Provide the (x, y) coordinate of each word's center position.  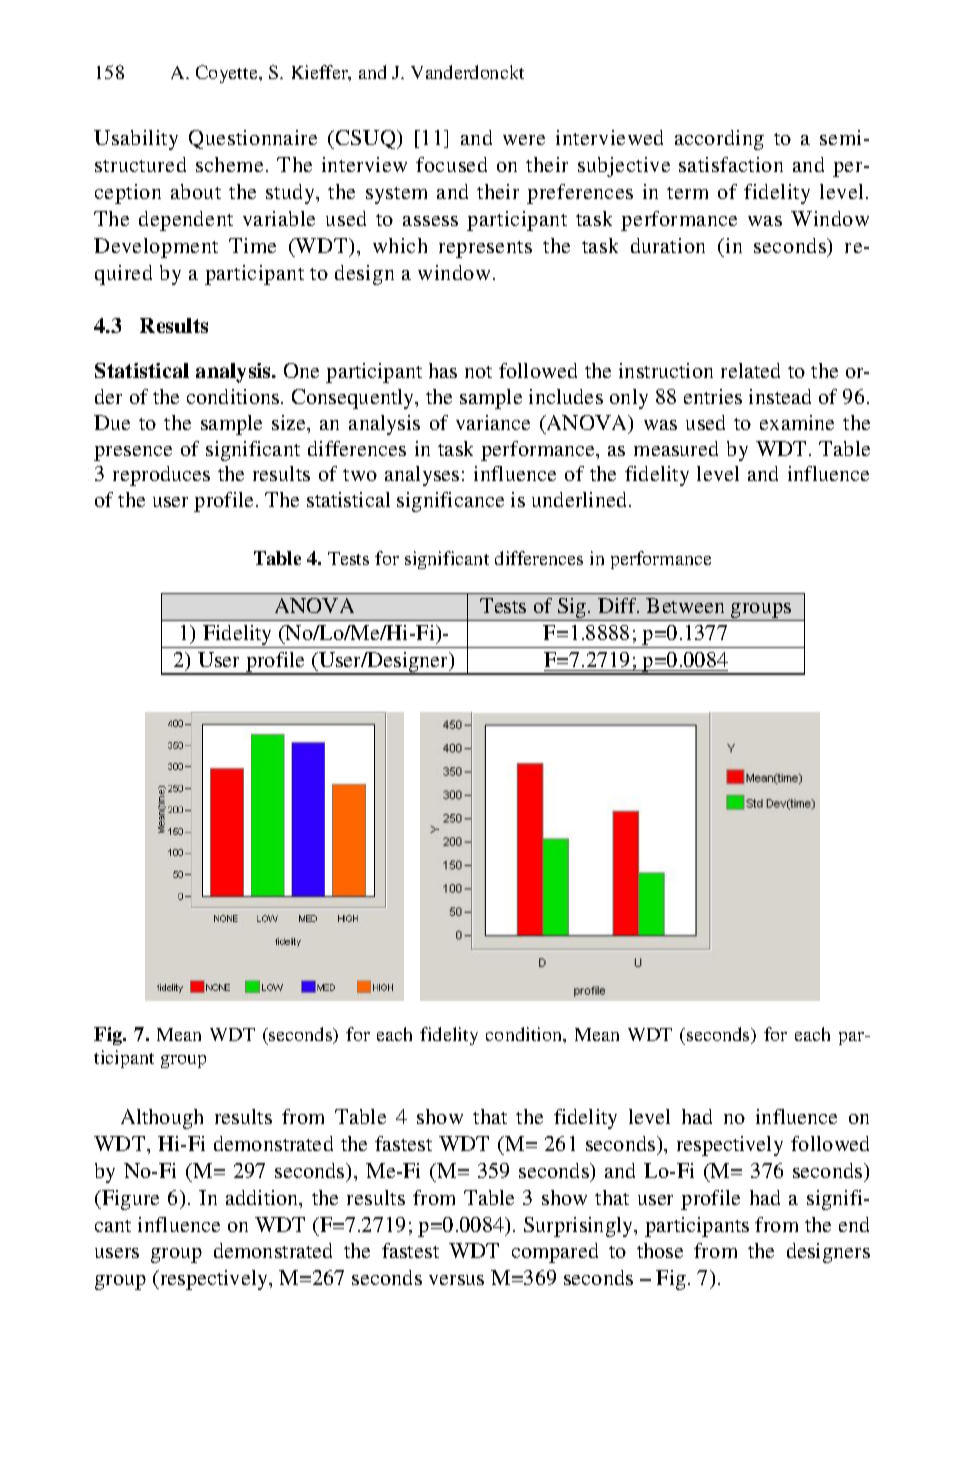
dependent (186, 221)
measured (676, 448)
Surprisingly (580, 1227)
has (443, 370)
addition (263, 1199)
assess (430, 221)
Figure (129, 1200)
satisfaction (731, 164)
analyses (422, 476)
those (660, 1250)
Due (112, 422)
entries (713, 396)
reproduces (161, 476)
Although (162, 1119)
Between (685, 605)
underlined (581, 499)
